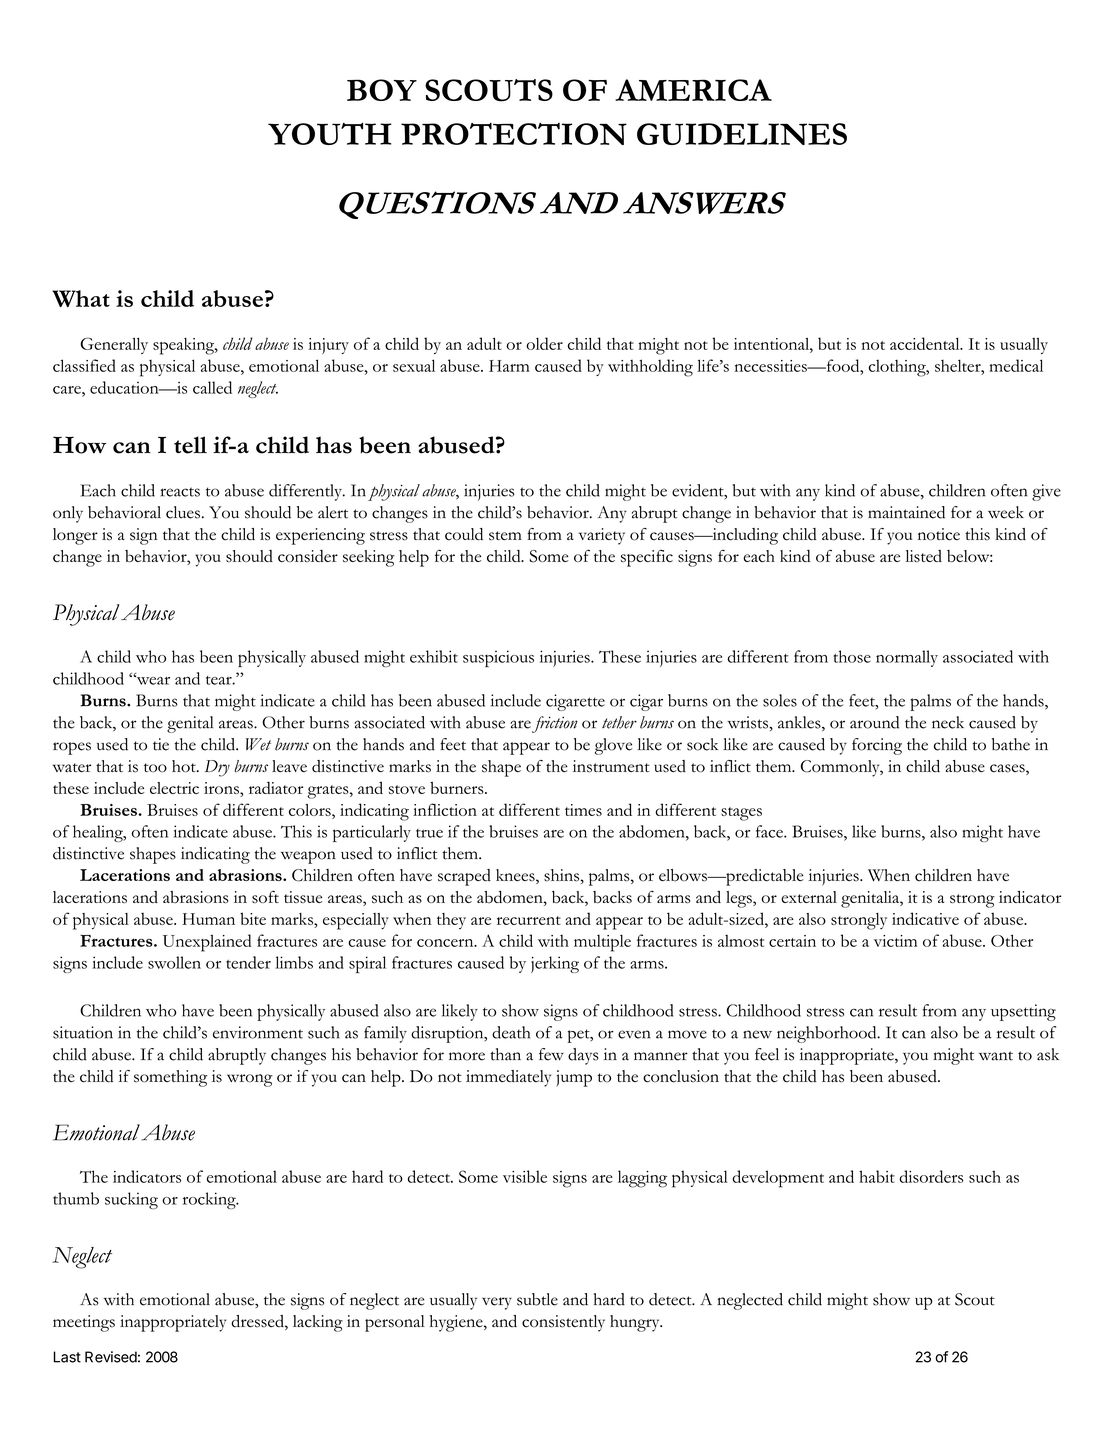 This screenshot has width=1117, height=1445. I want to click on YOUTH, so click(330, 133).
